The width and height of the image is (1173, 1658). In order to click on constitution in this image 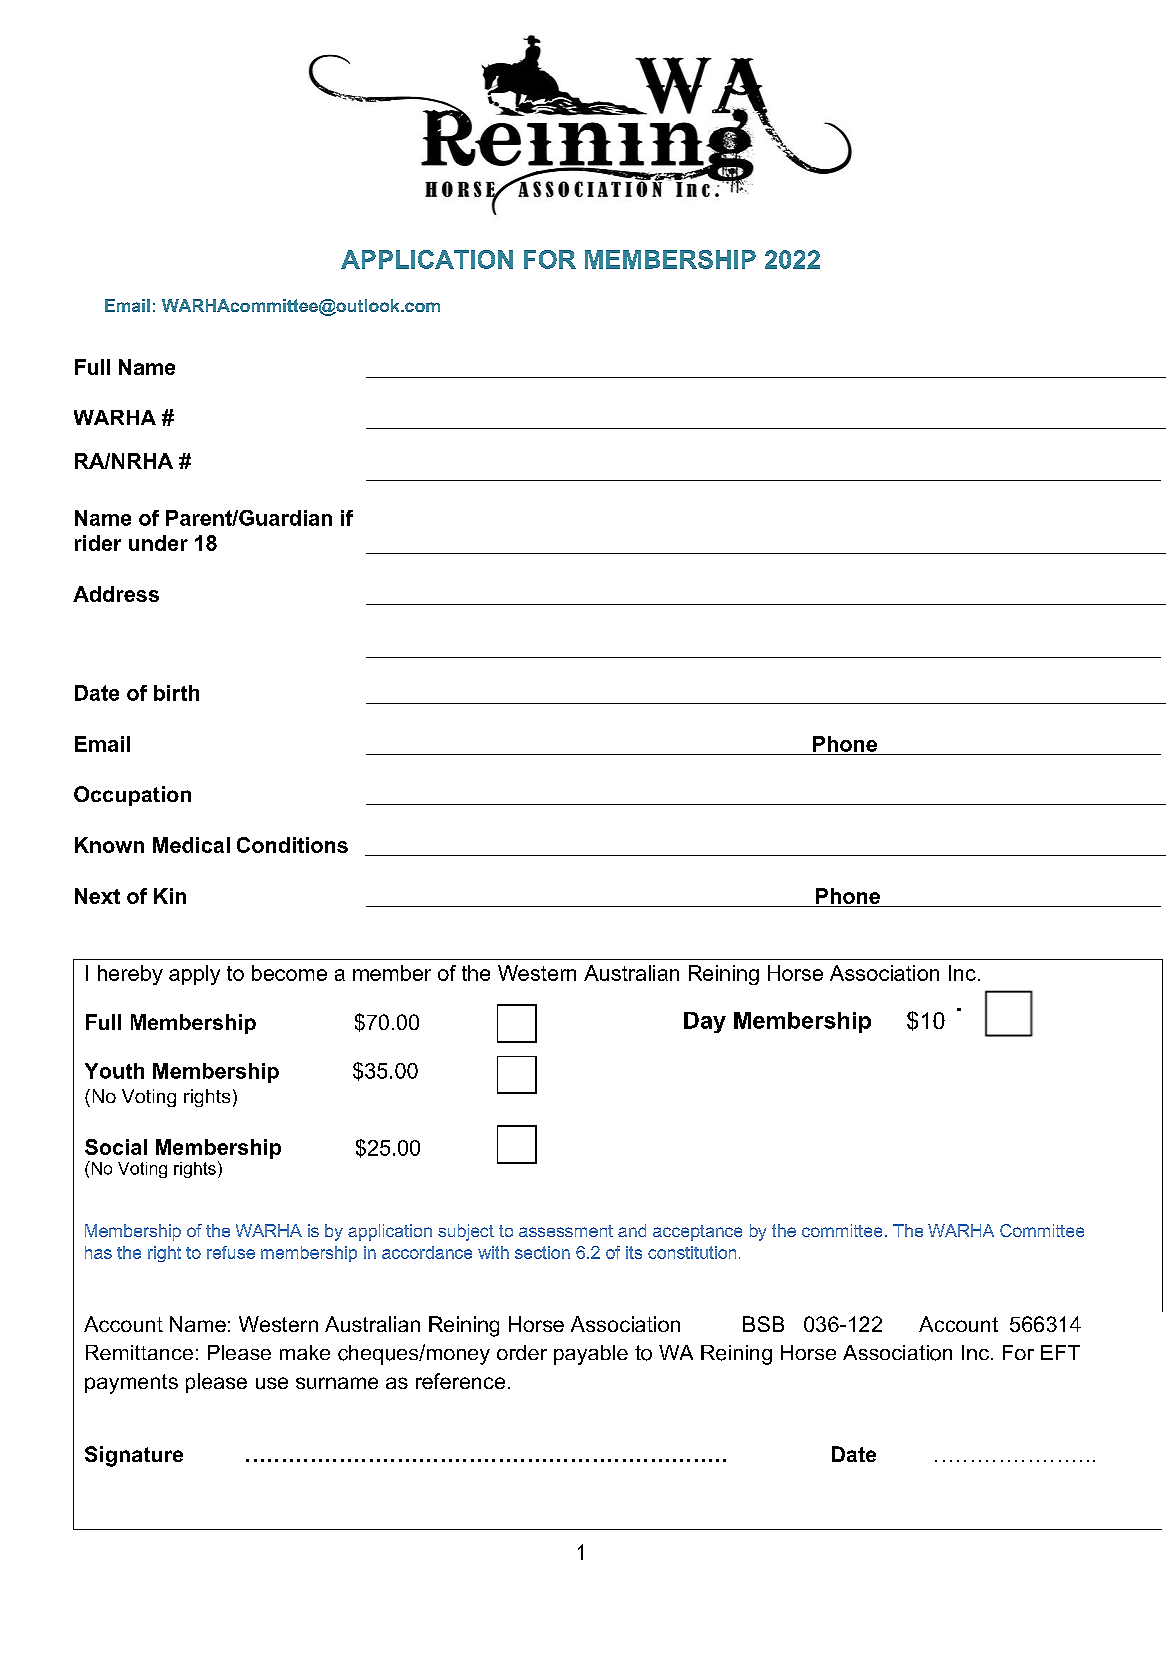, I will do `click(692, 1252)`.
